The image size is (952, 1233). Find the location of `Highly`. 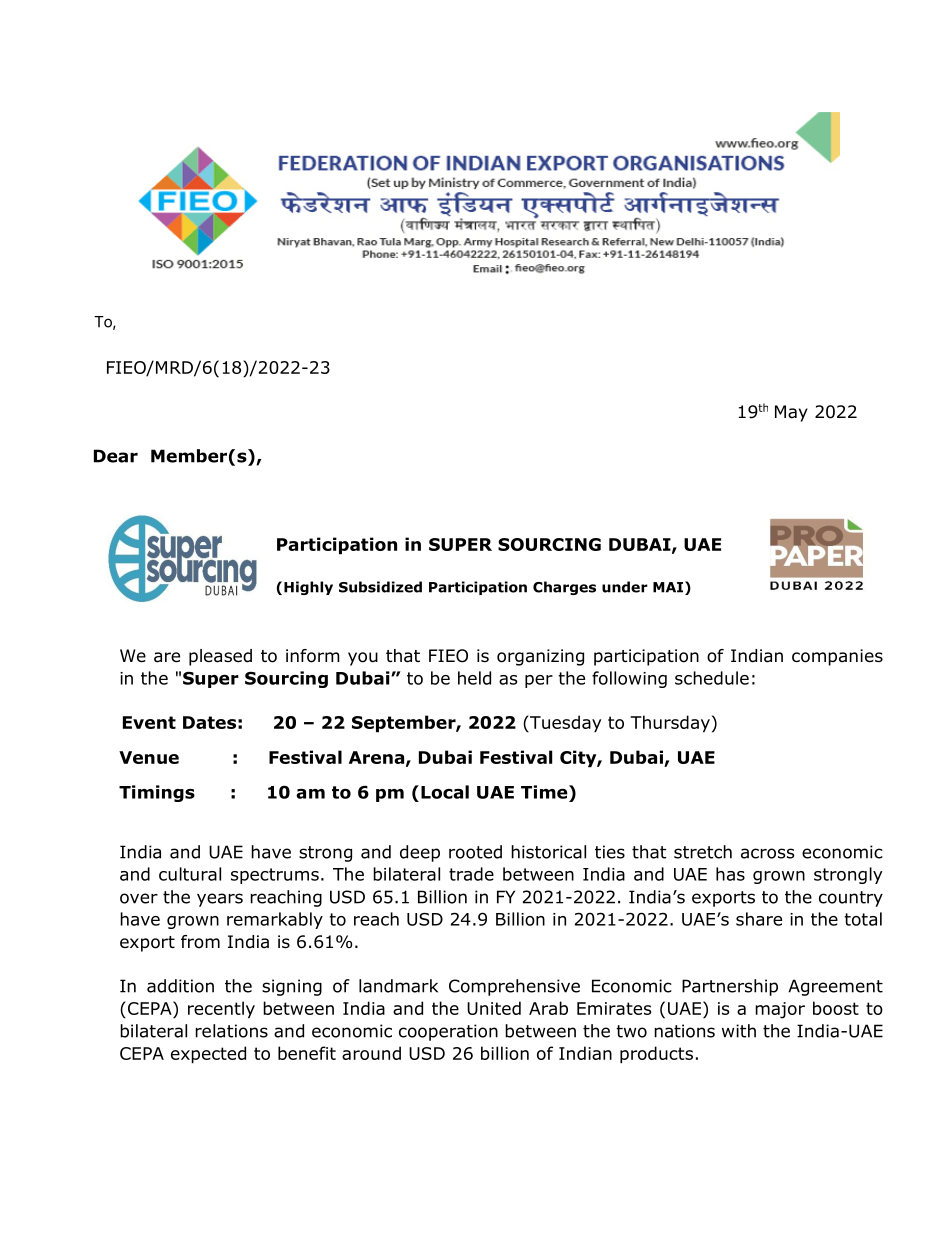

Highly is located at coordinates (308, 588).
